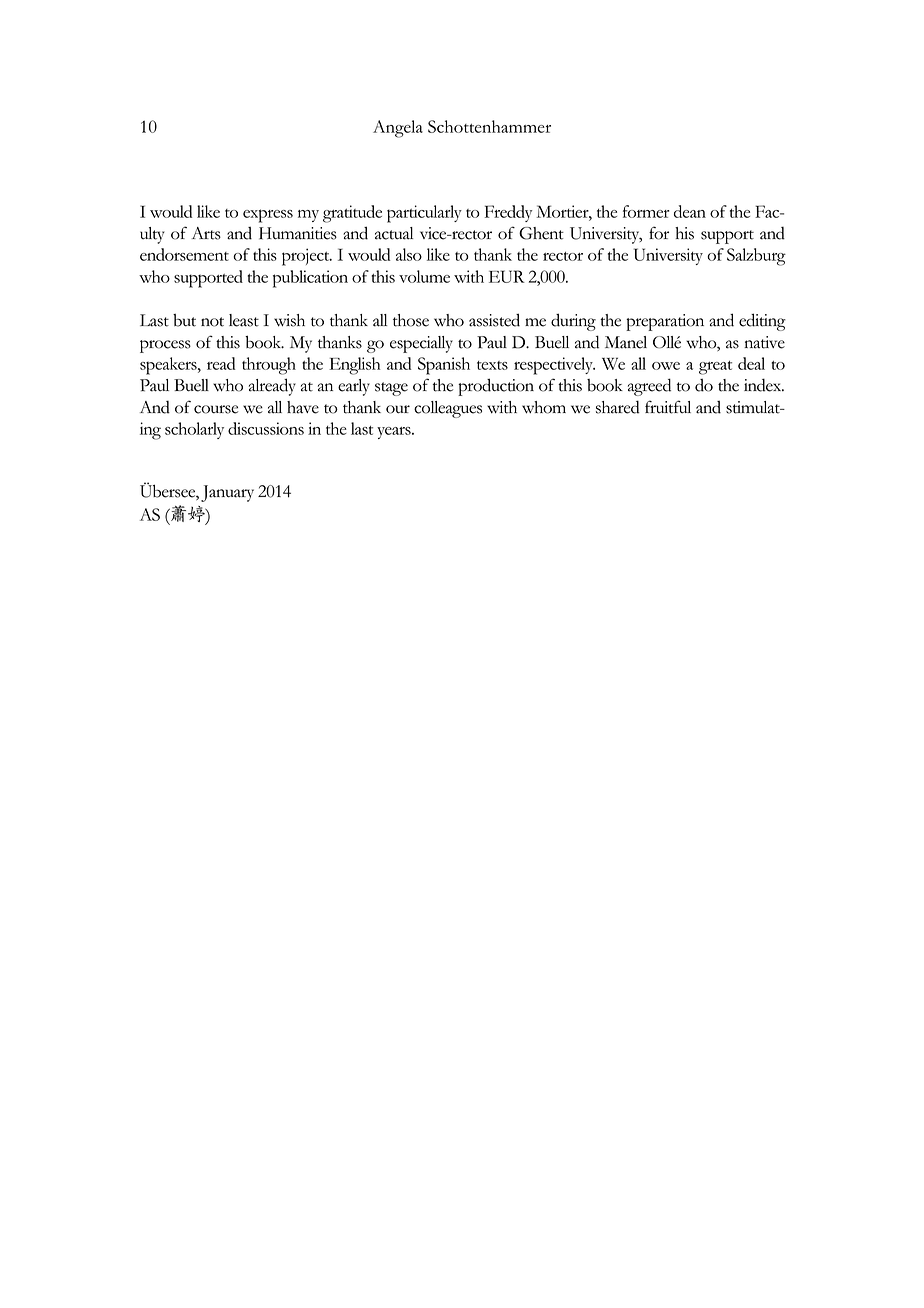  I want to click on preparation, so click(665, 322).
